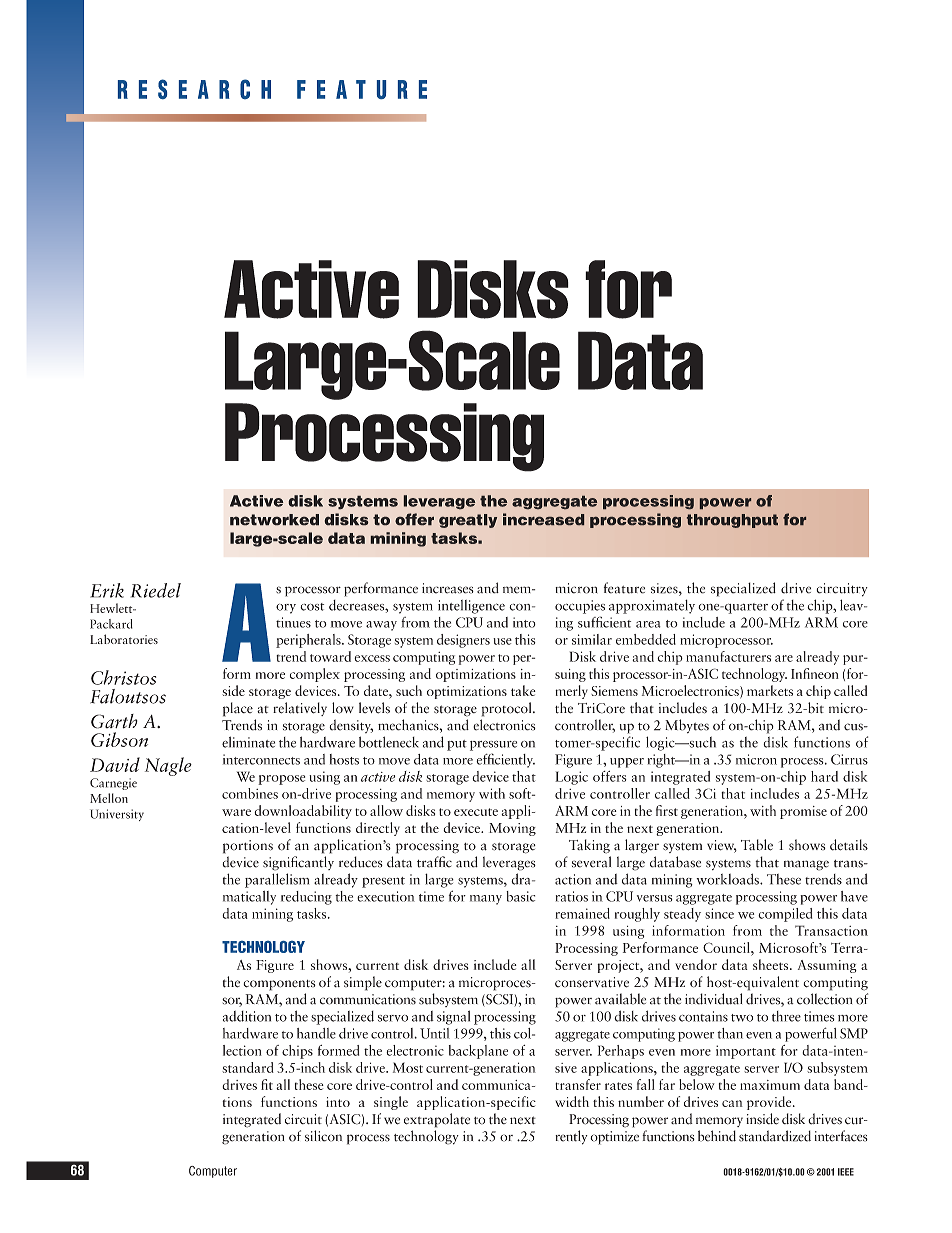 The height and width of the screenshot is (1233, 952). What do you see at coordinates (468, 521) in the screenshot?
I see `greatly` at bounding box center [468, 521].
